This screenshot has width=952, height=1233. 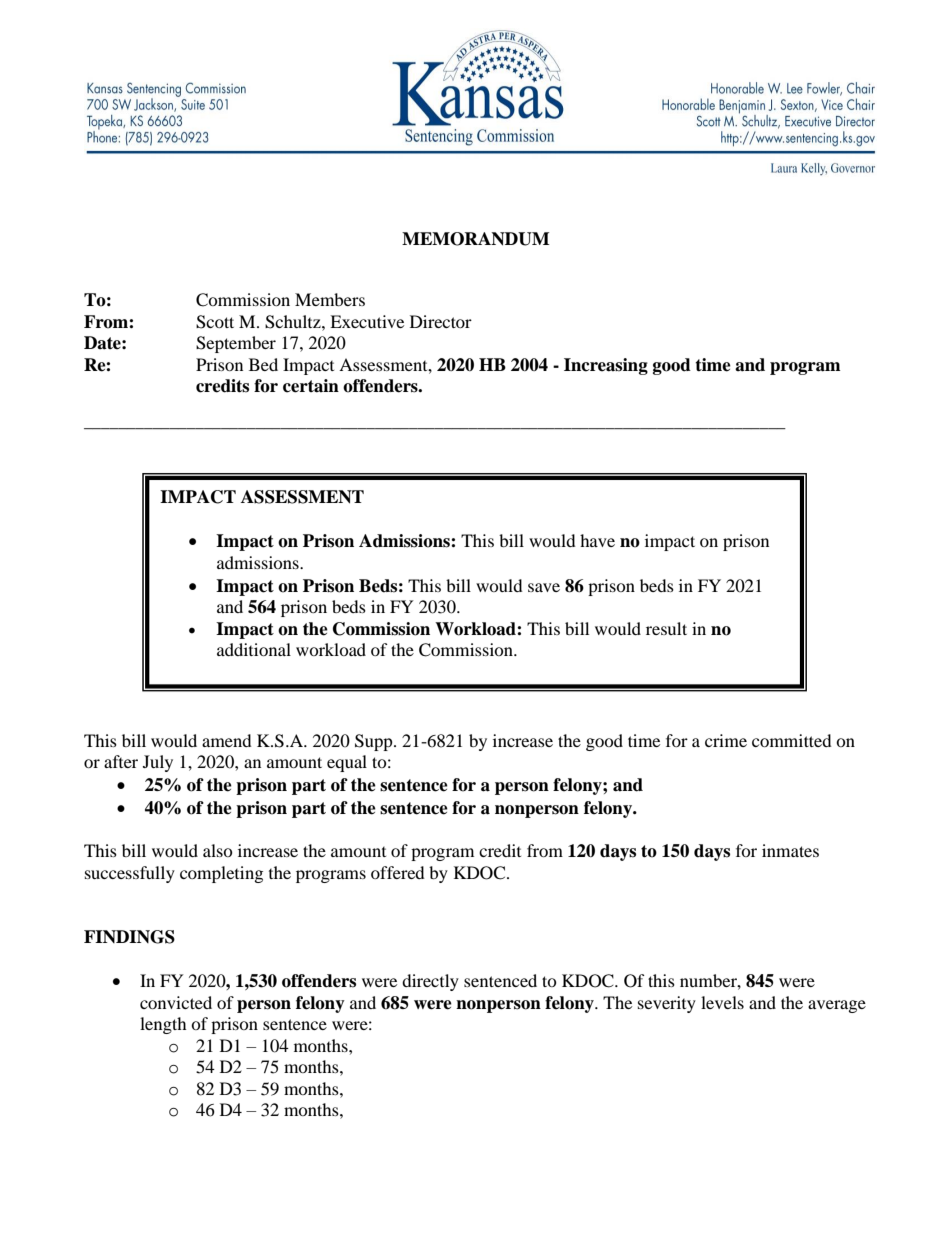 I want to click on Scott, so click(x=215, y=322).
